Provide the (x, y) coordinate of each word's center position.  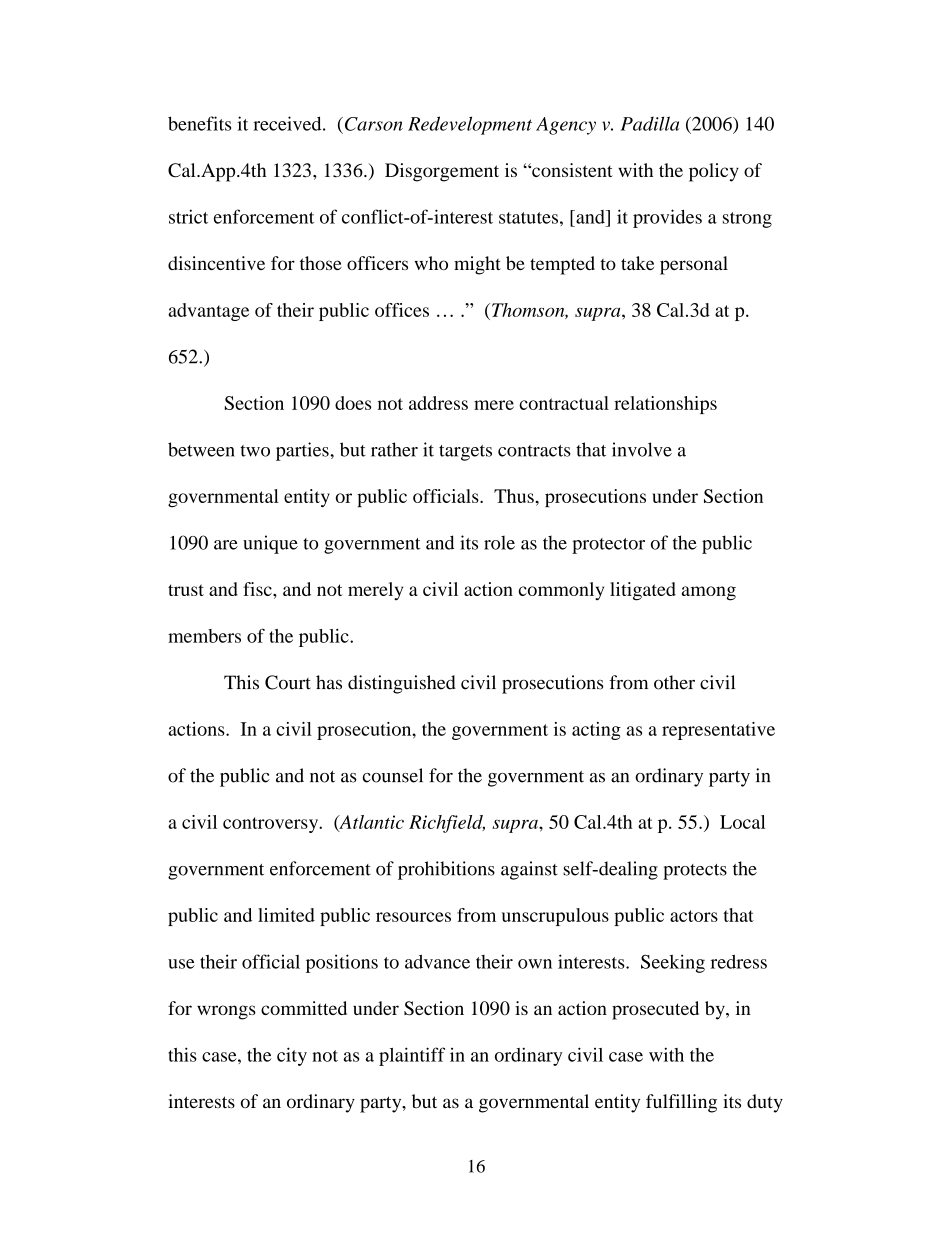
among (709, 593)
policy (714, 172)
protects (695, 872)
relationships (665, 405)
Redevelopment (470, 125)
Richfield (447, 824)
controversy (272, 825)
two (255, 451)
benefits (199, 123)
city (292, 1056)
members (204, 636)
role (499, 542)
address (438, 403)
